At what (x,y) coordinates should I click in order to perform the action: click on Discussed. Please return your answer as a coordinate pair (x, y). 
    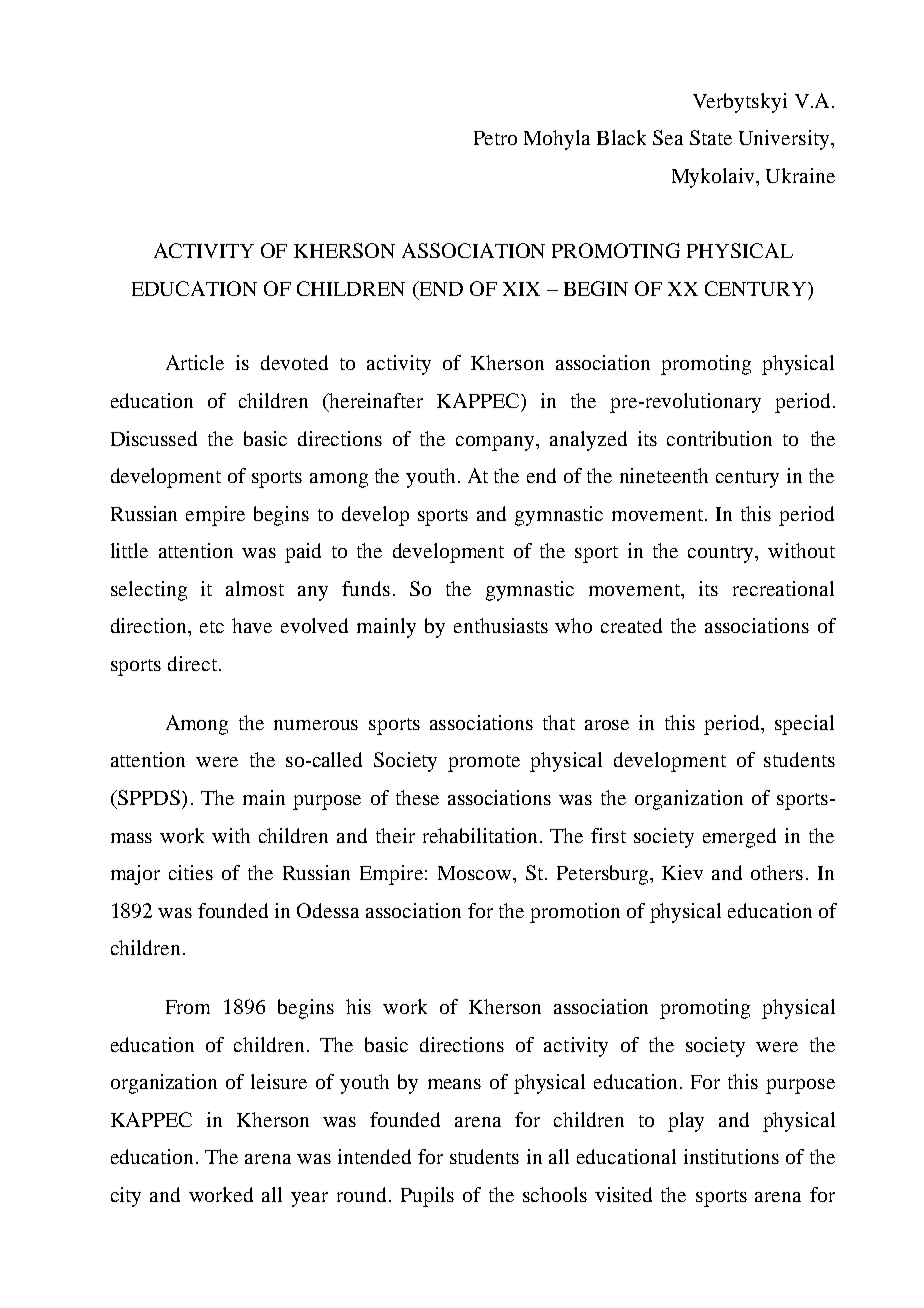
    Looking at the image, I should click on (154, 438).
